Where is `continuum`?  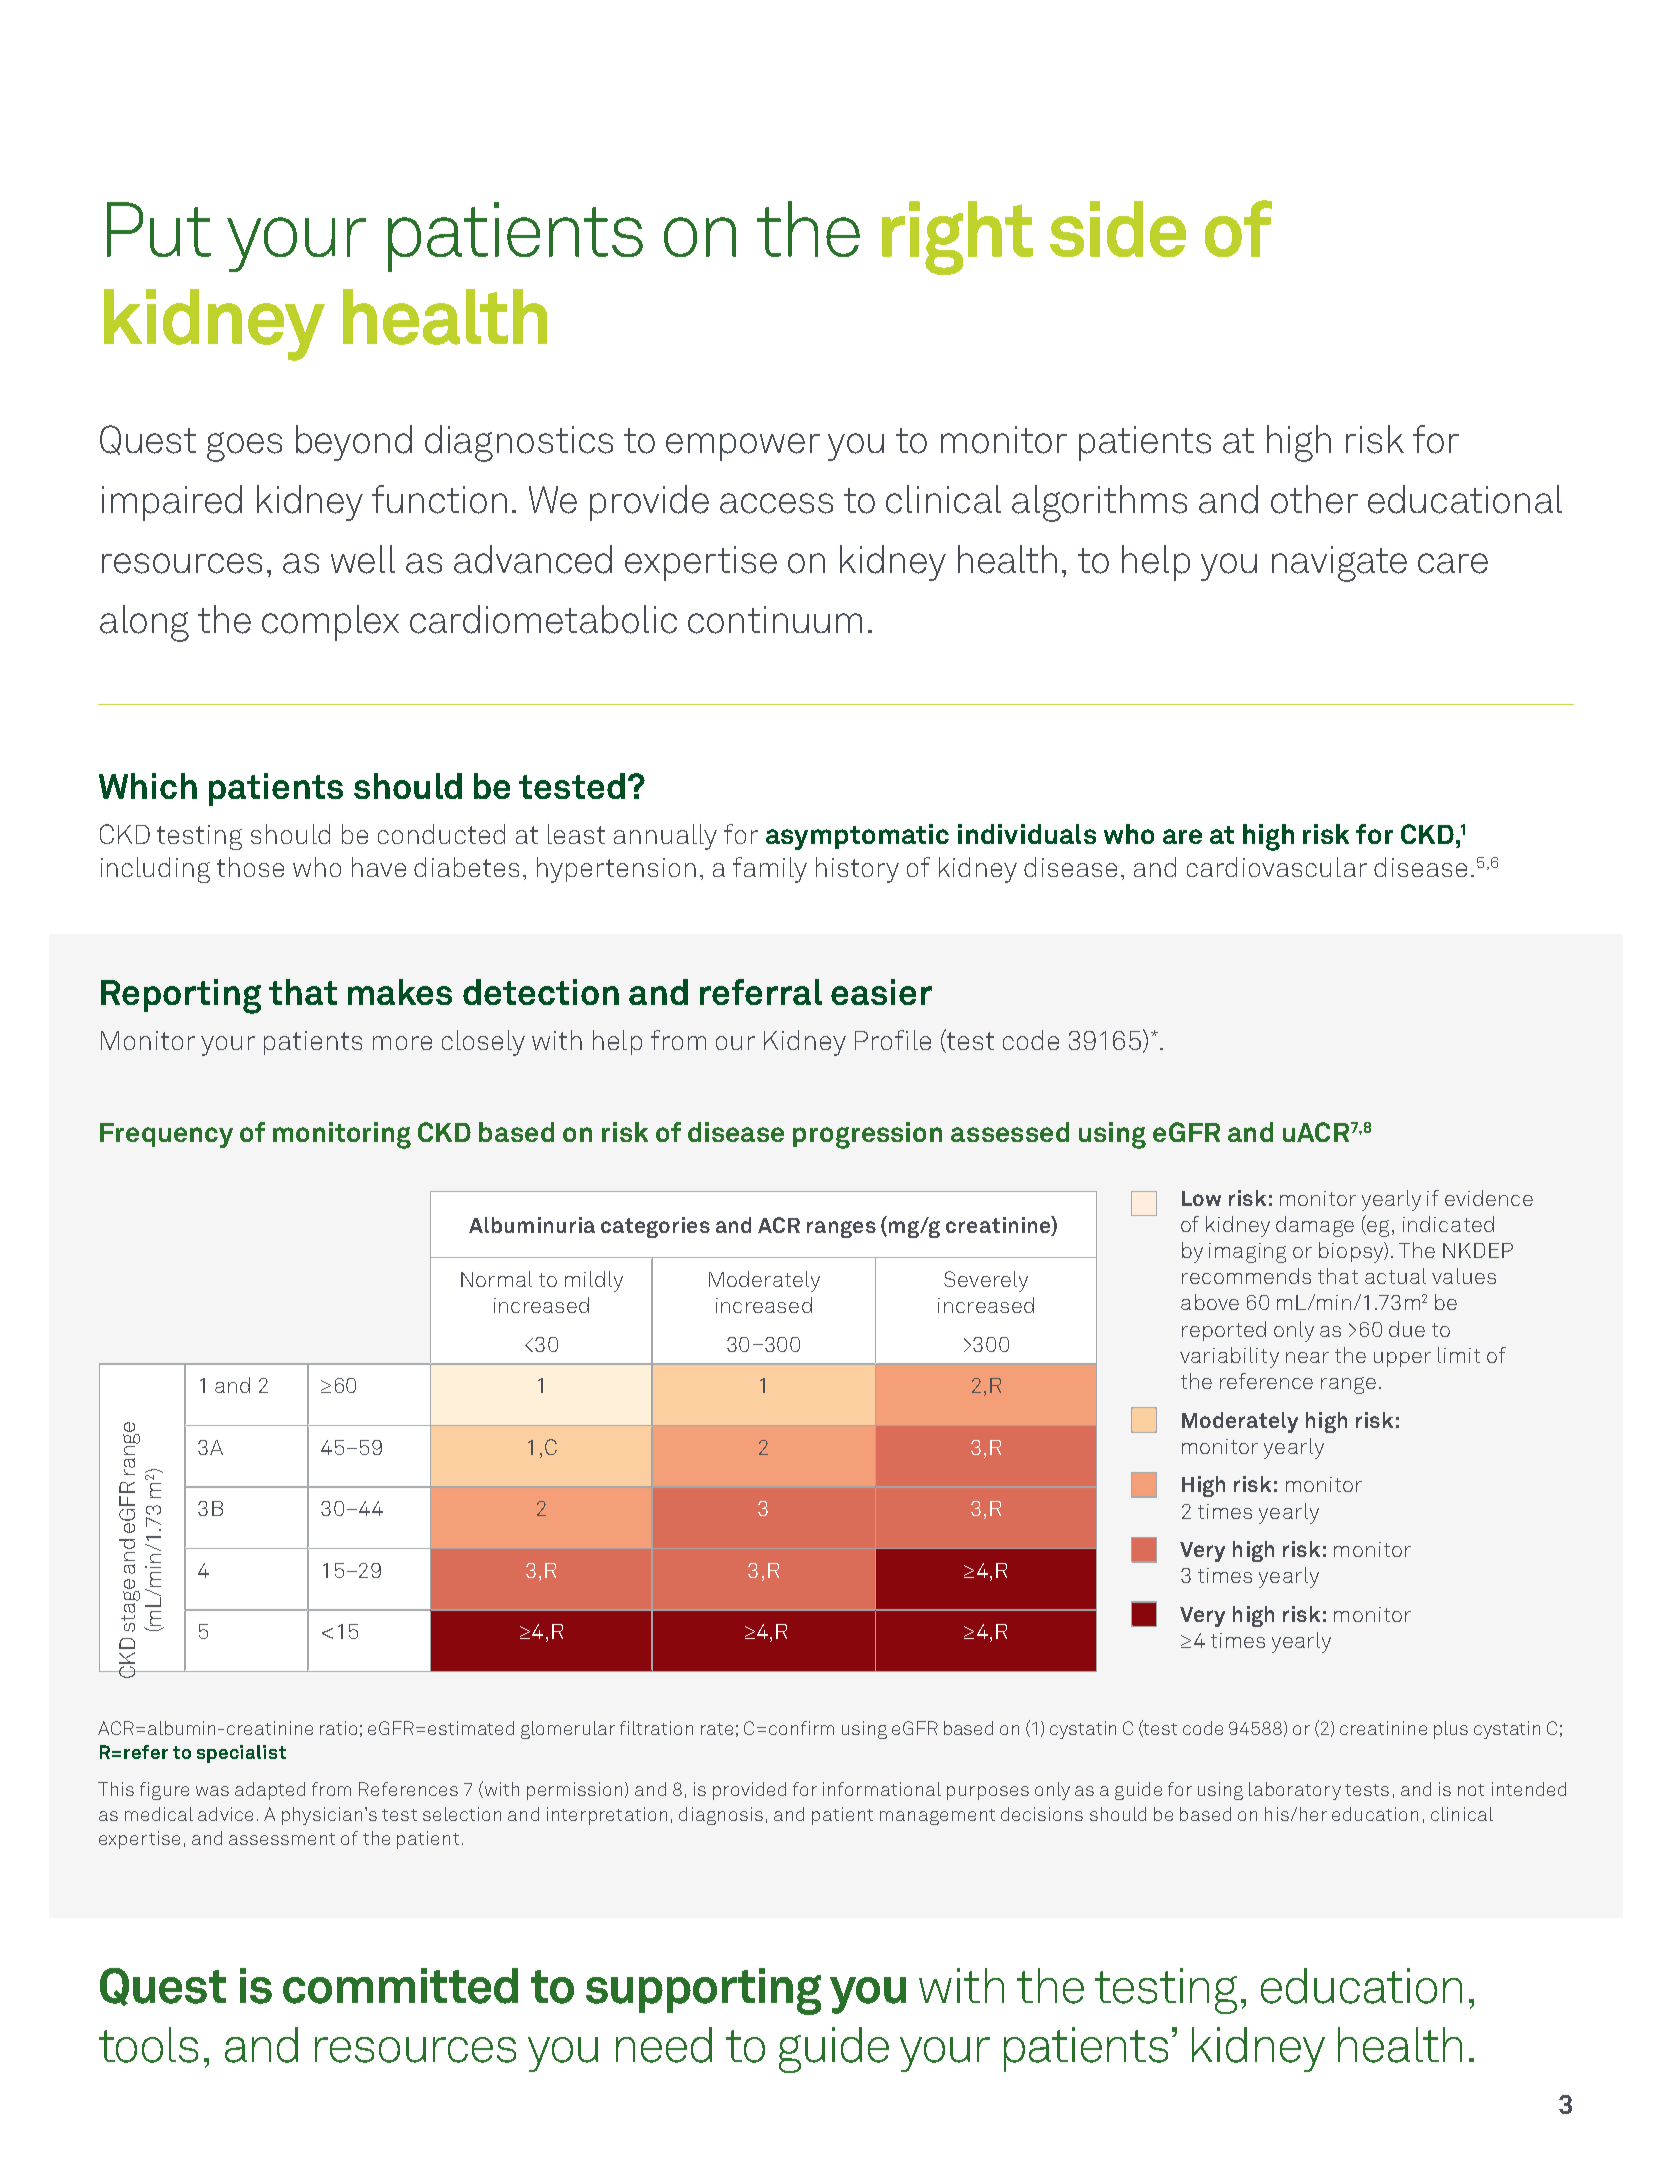
continuum is located at coordinates (775, 620).
